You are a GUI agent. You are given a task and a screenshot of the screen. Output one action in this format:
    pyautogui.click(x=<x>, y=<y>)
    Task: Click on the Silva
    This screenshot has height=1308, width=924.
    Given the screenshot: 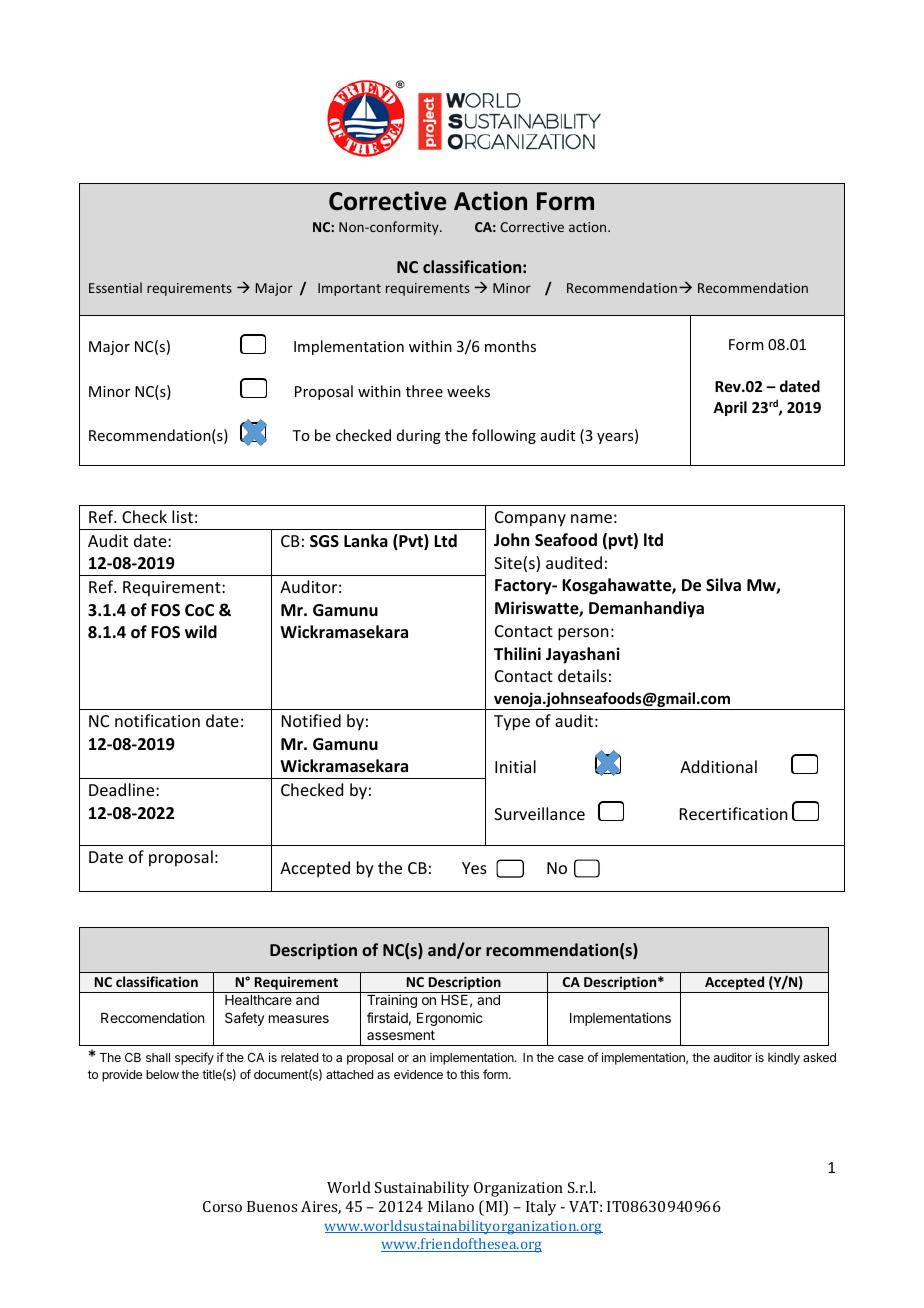 What is the action you would take?
    pyautogui.click(x=723, y=584)
